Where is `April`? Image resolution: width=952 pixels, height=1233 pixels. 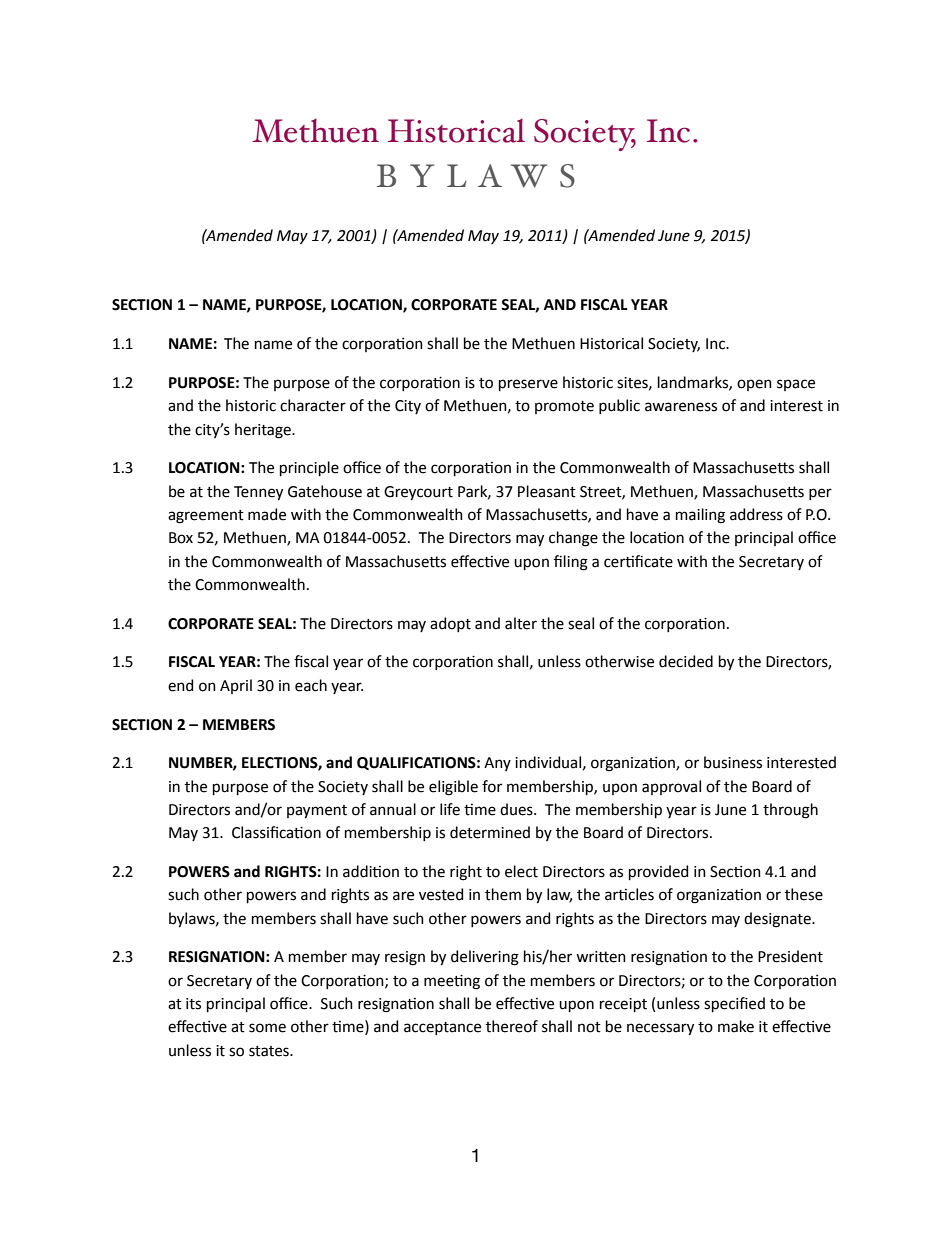
April is located at coordinates (236, 686).
